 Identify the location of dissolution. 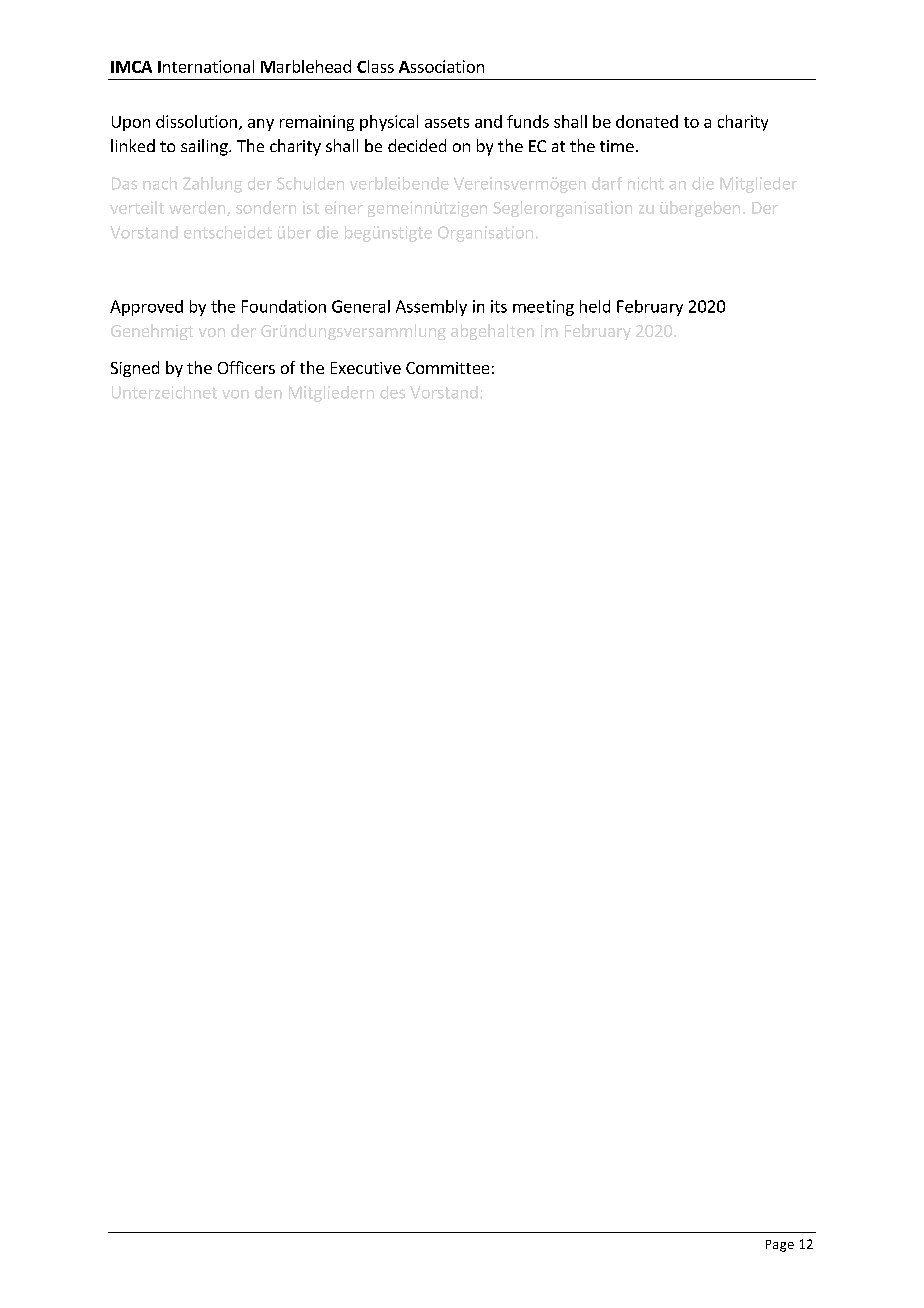
(196, 121).
